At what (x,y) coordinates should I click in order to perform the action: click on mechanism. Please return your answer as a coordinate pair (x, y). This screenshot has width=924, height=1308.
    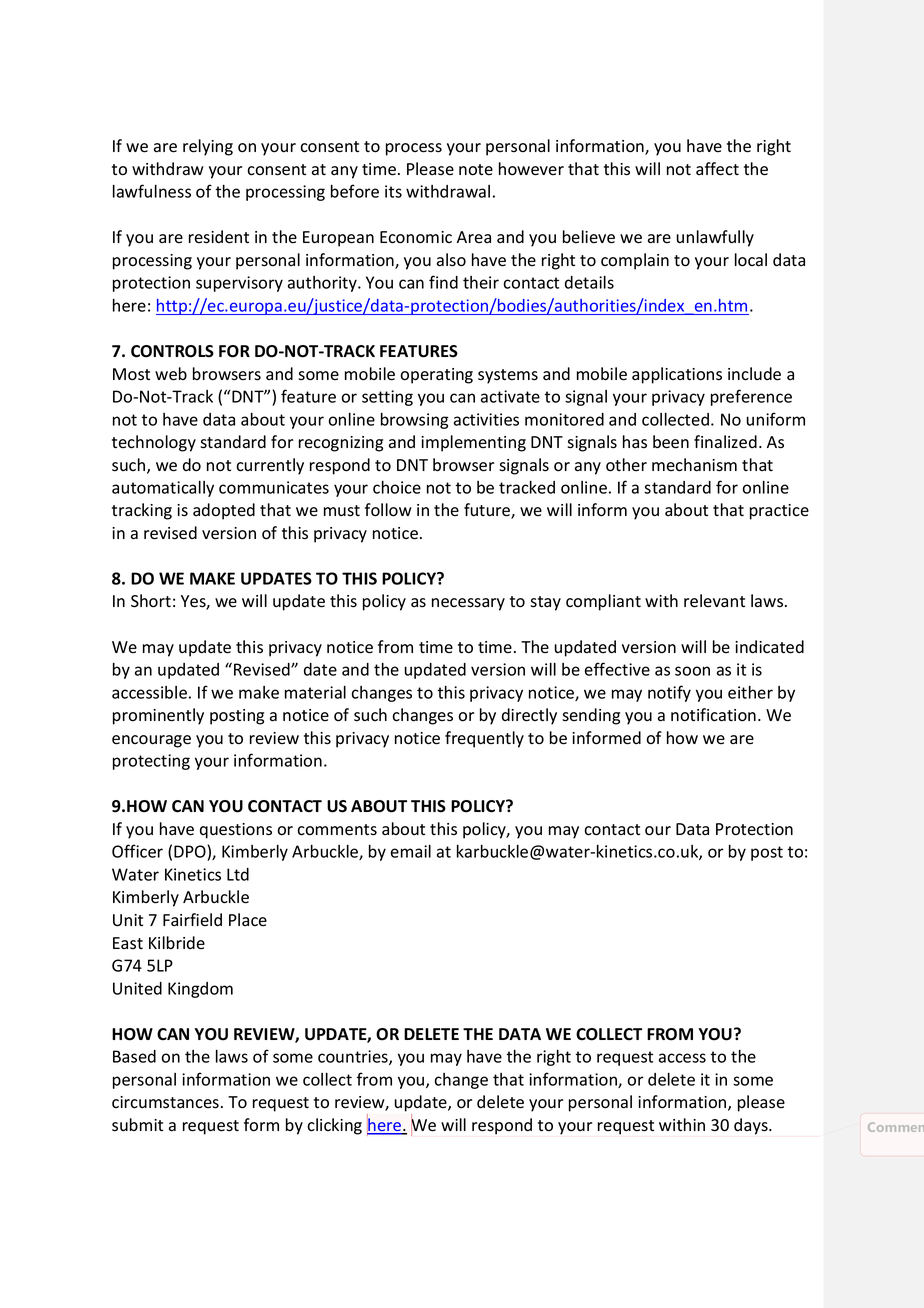
    Looking at the image, I should click on (694, 465).
